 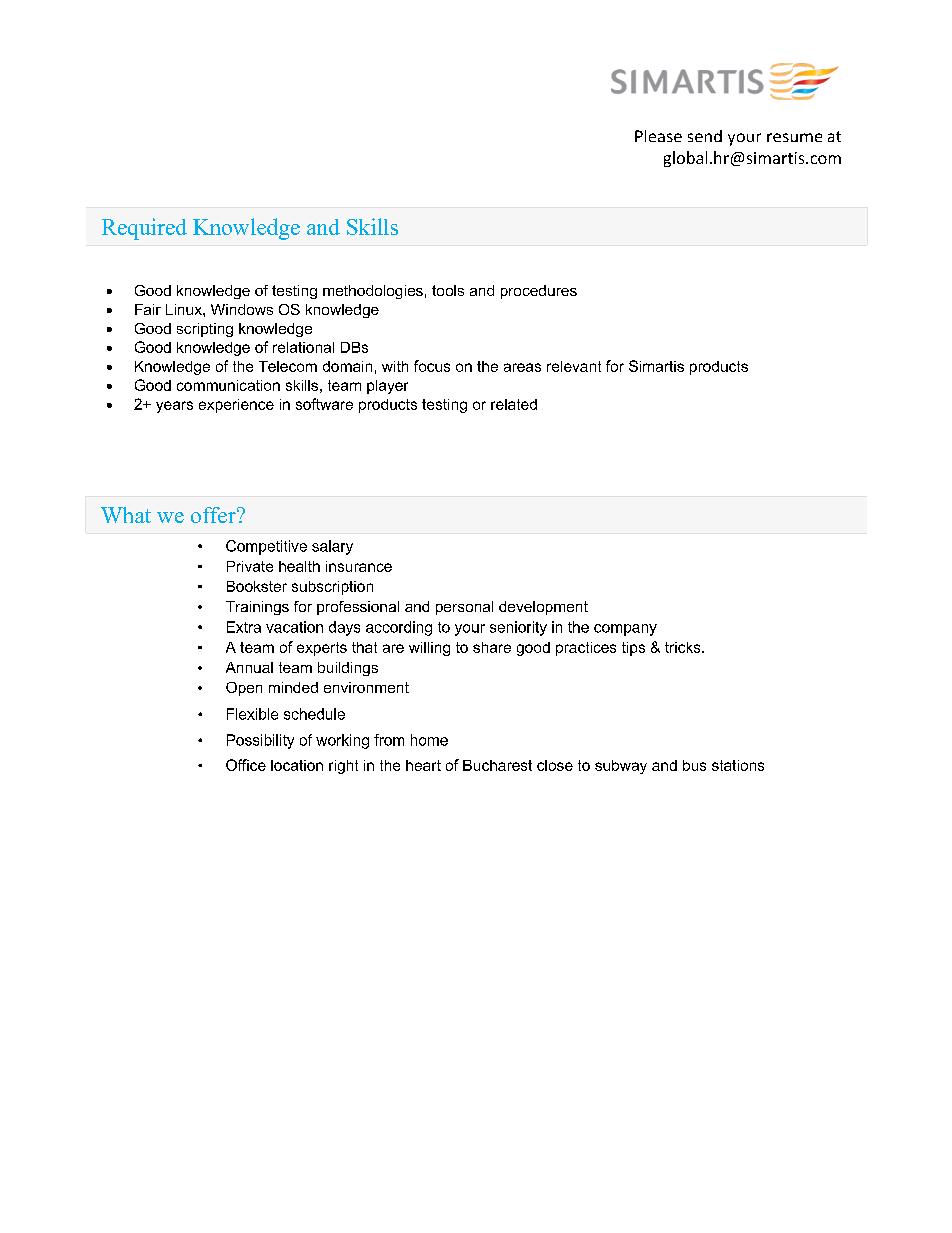 I want to click on insurance, so click(x=359, y=566).
